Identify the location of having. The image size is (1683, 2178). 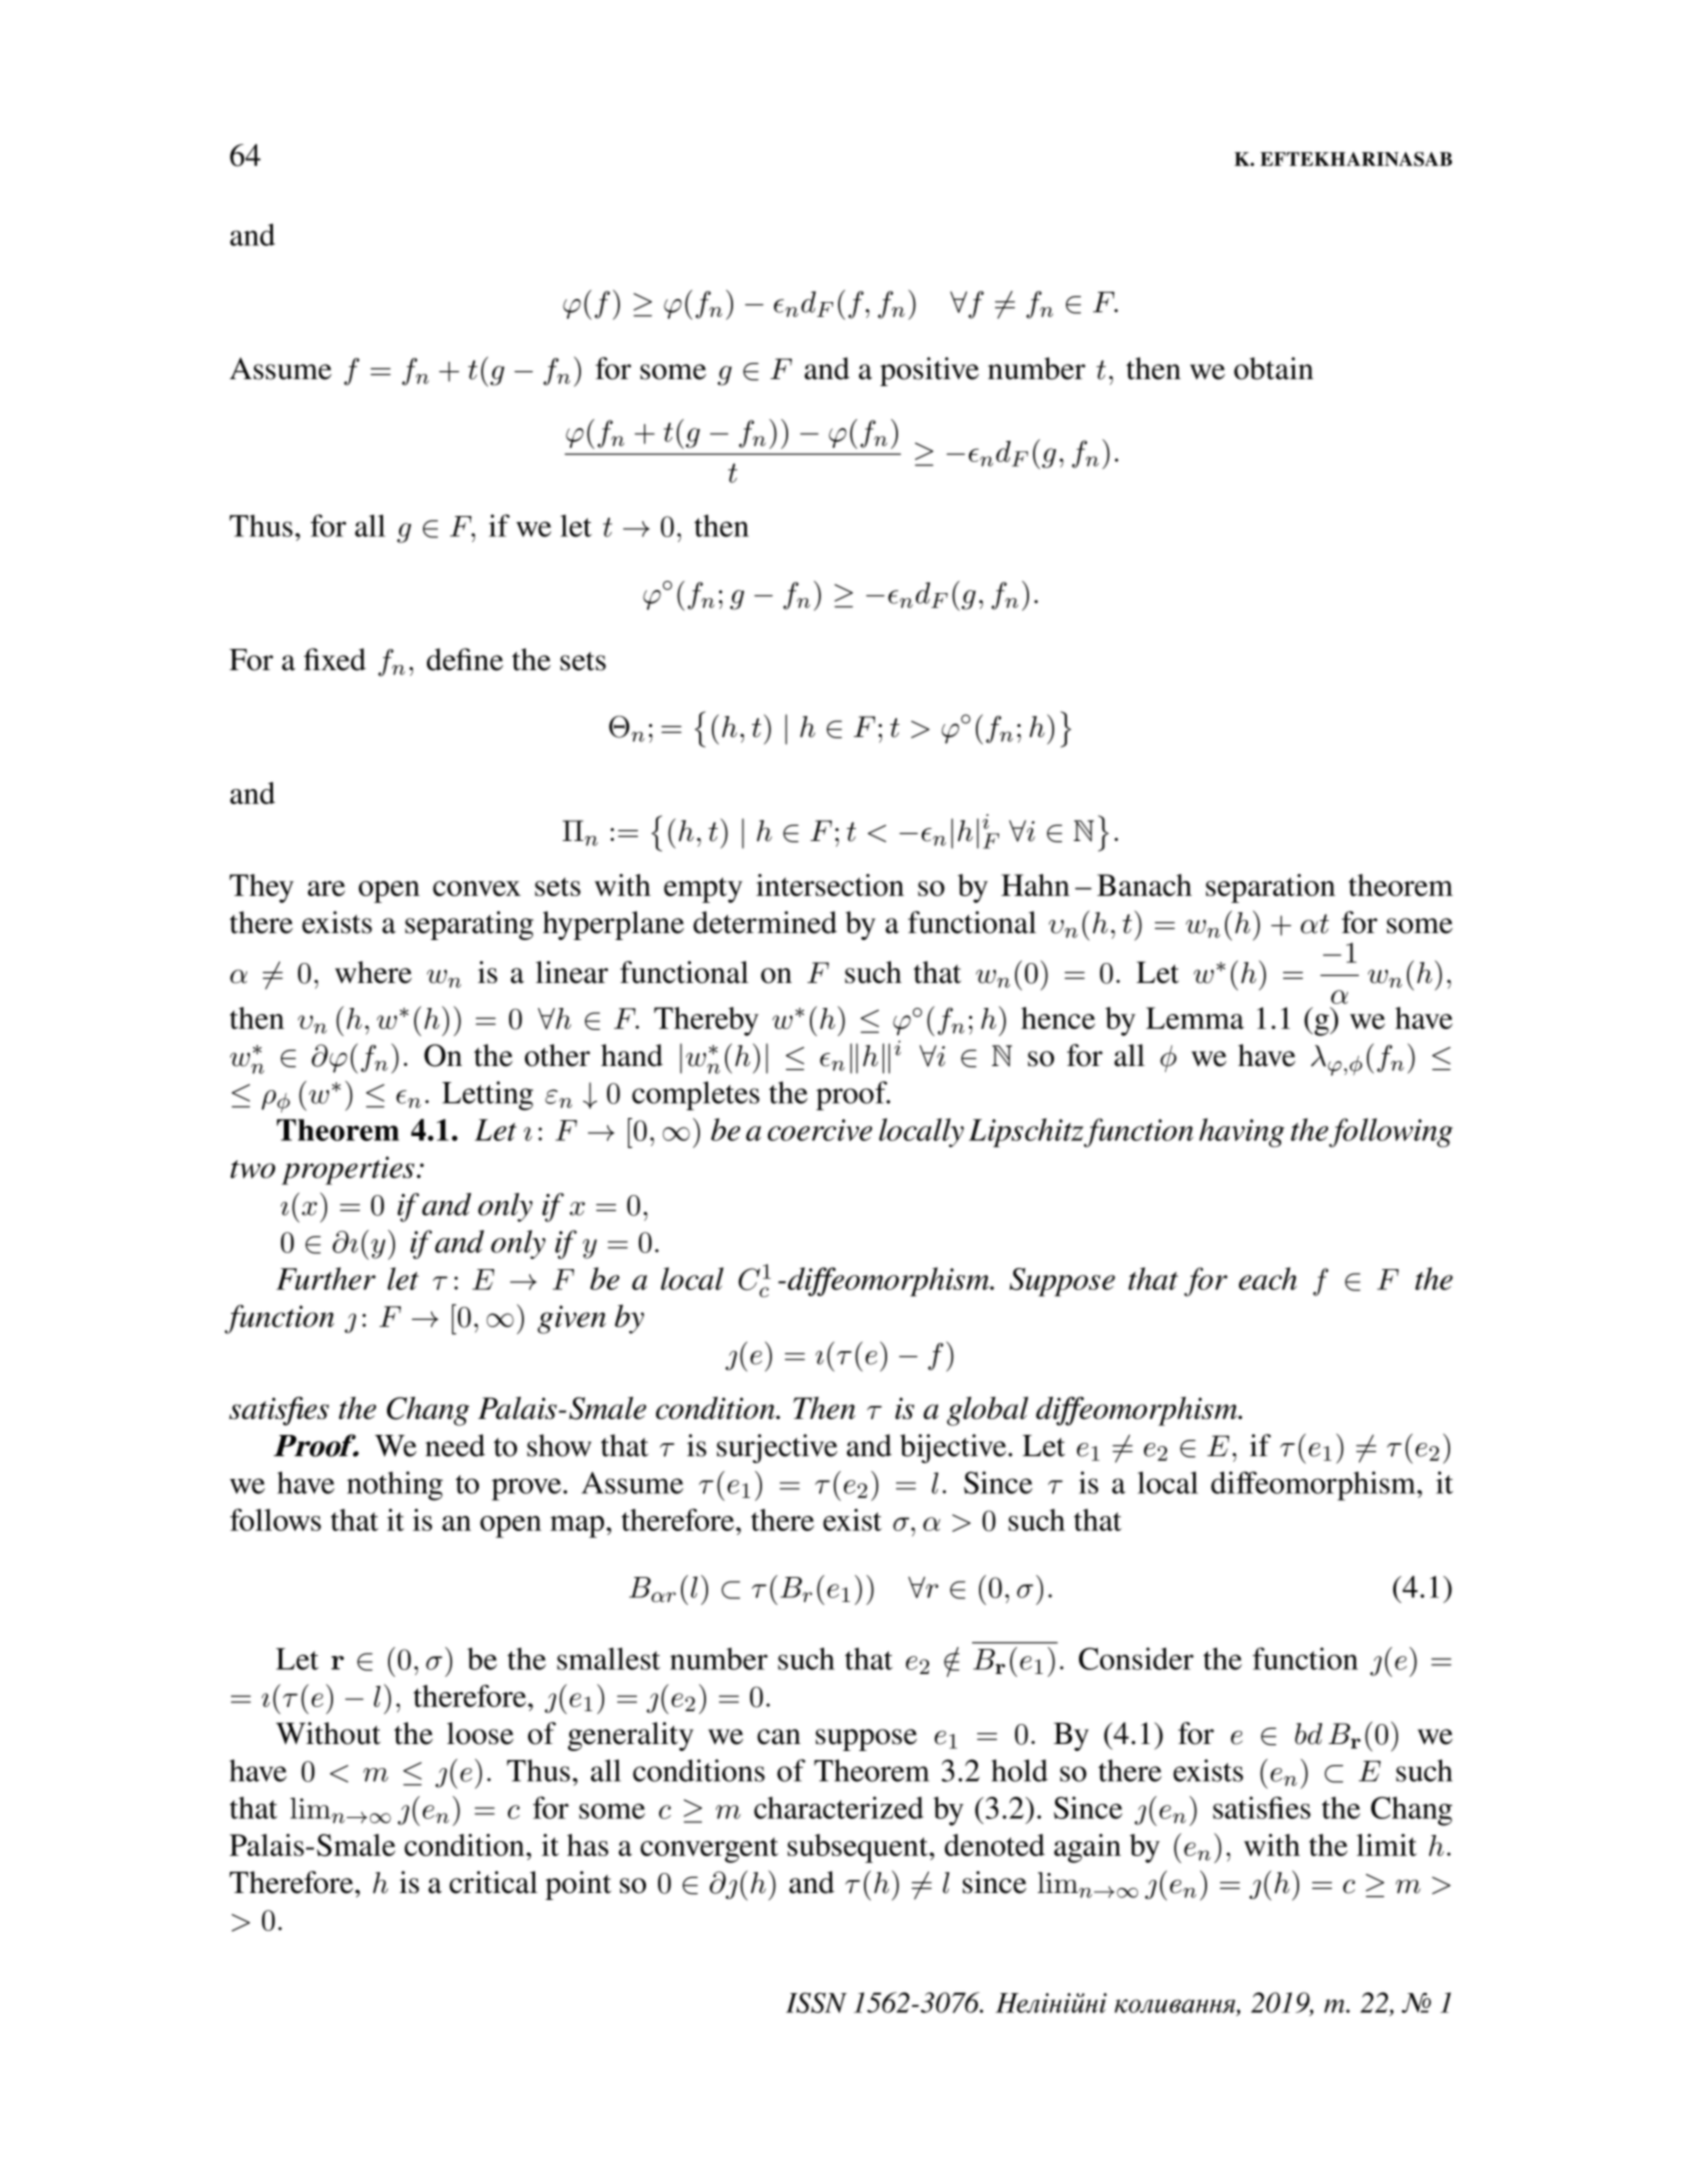
(1241, 1132).
